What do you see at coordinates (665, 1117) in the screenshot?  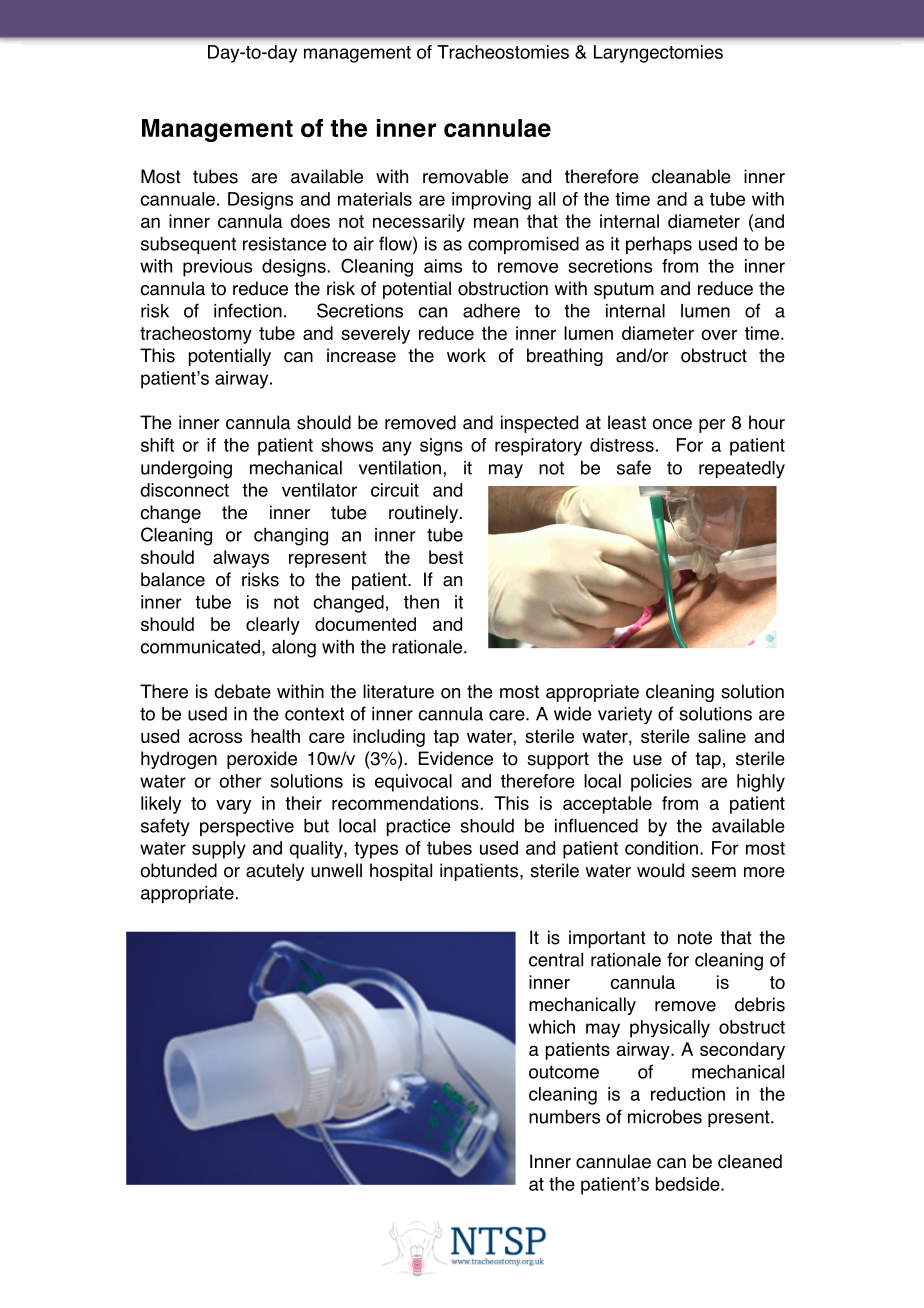 I see `microbes` at bounding box center [665, 1117].
